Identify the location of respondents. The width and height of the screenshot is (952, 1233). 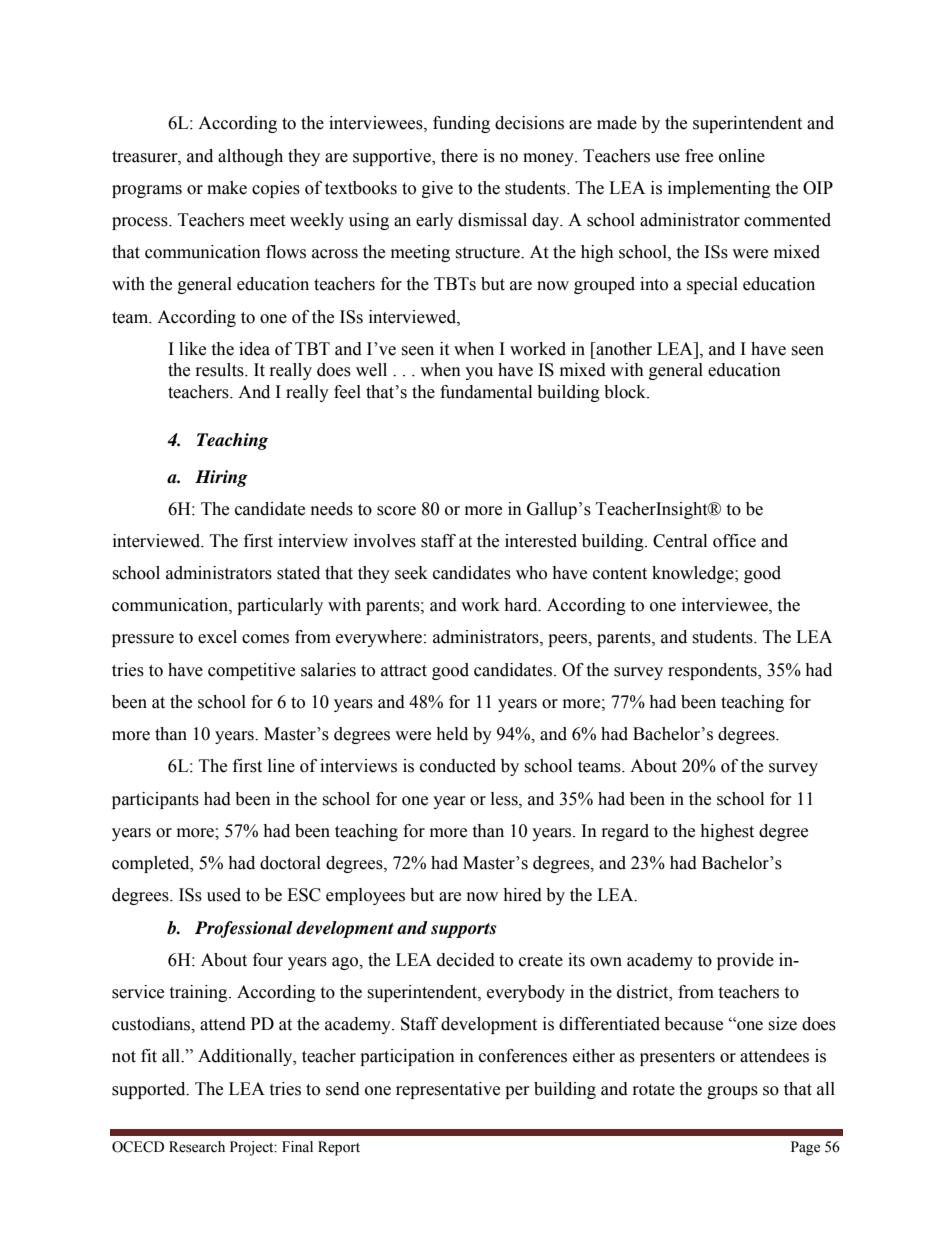
(713, 671).
